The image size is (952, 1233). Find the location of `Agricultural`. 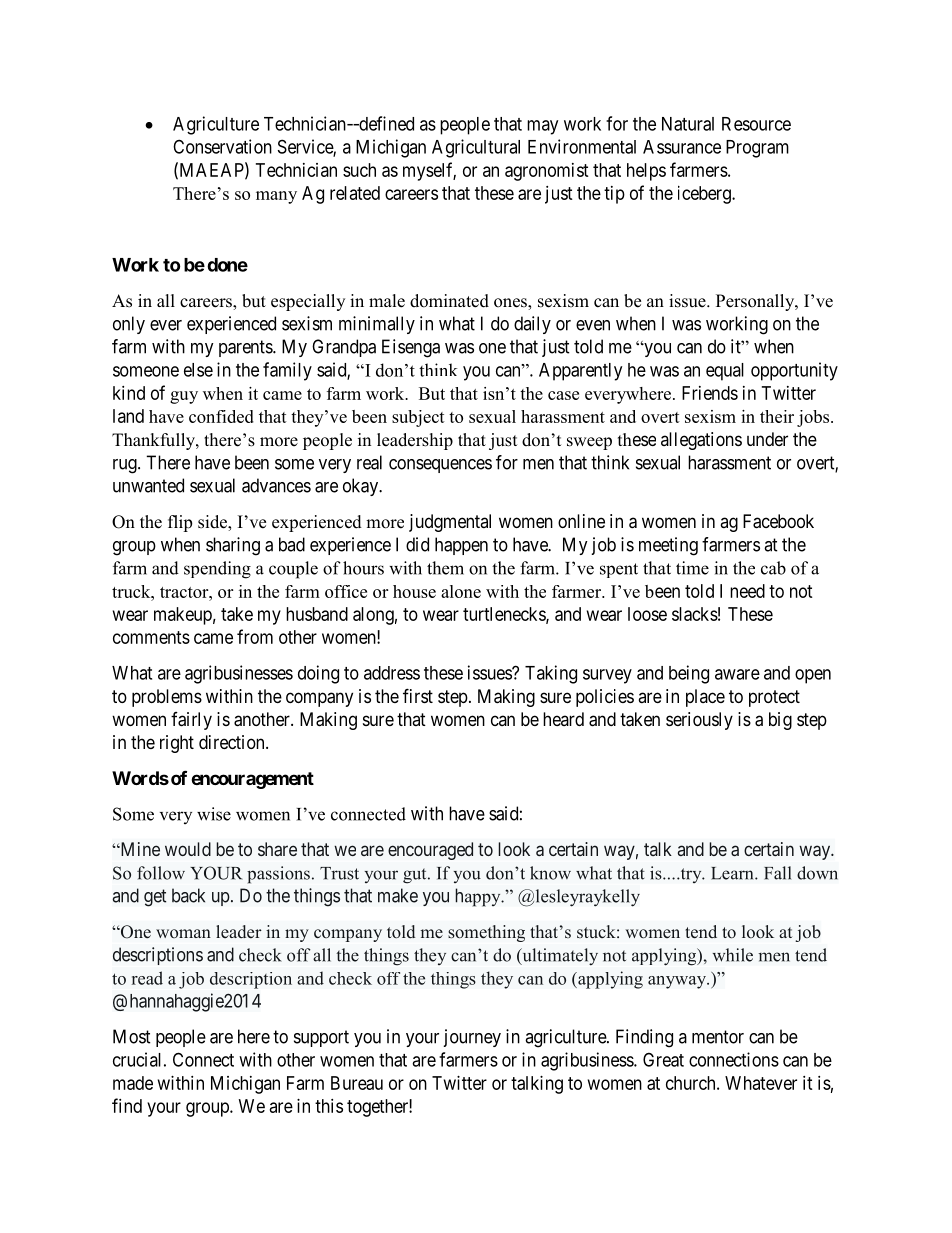

Agricultural is located at coordinates (476, 148).
